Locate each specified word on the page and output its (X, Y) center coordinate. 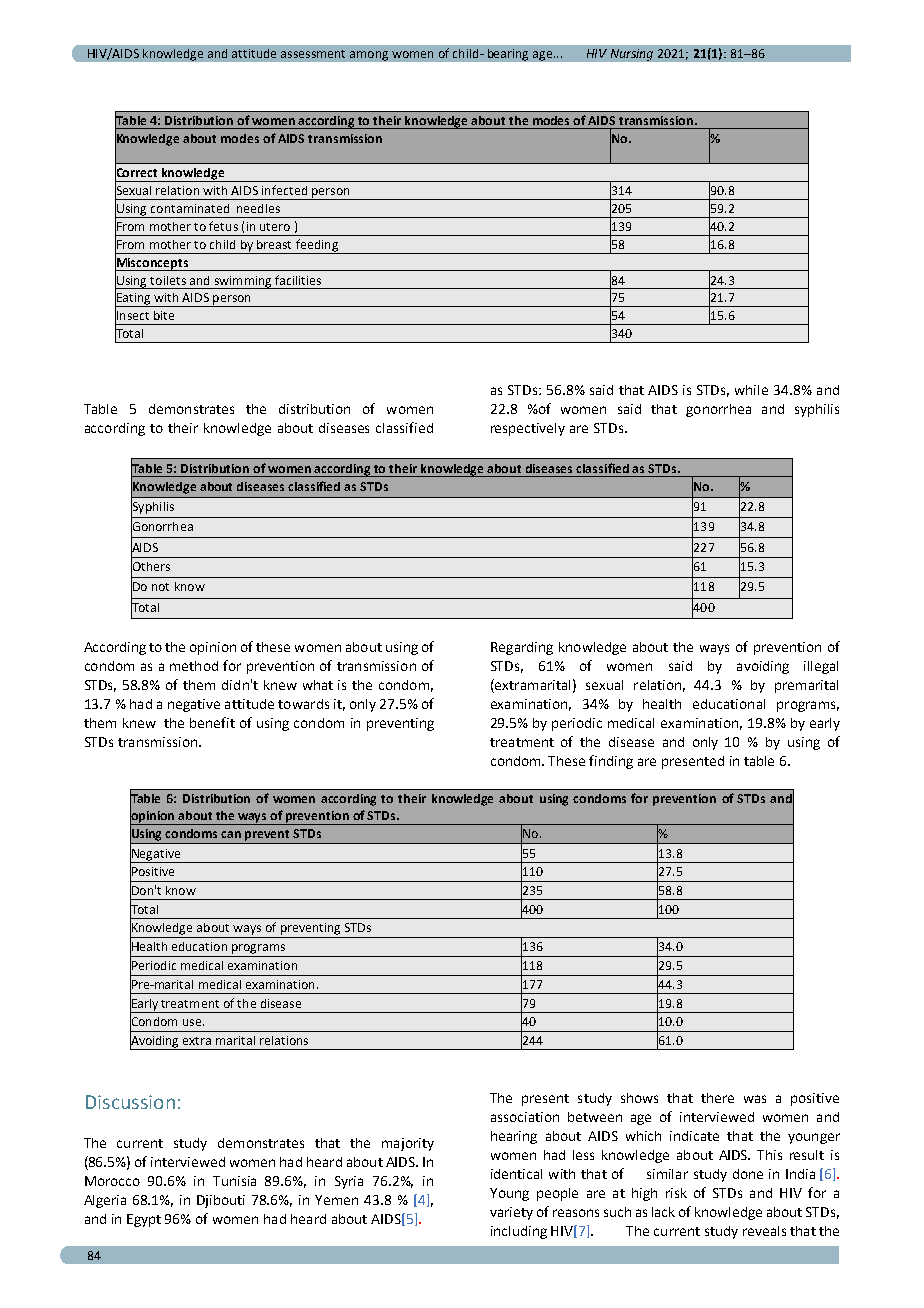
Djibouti (221, 1201)
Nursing (632, 55)
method (194, 666)
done (748, 1174)
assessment (313, 54)
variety (511, 1213)
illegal (821, 667)
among (369, 56)
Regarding (522, 648)
